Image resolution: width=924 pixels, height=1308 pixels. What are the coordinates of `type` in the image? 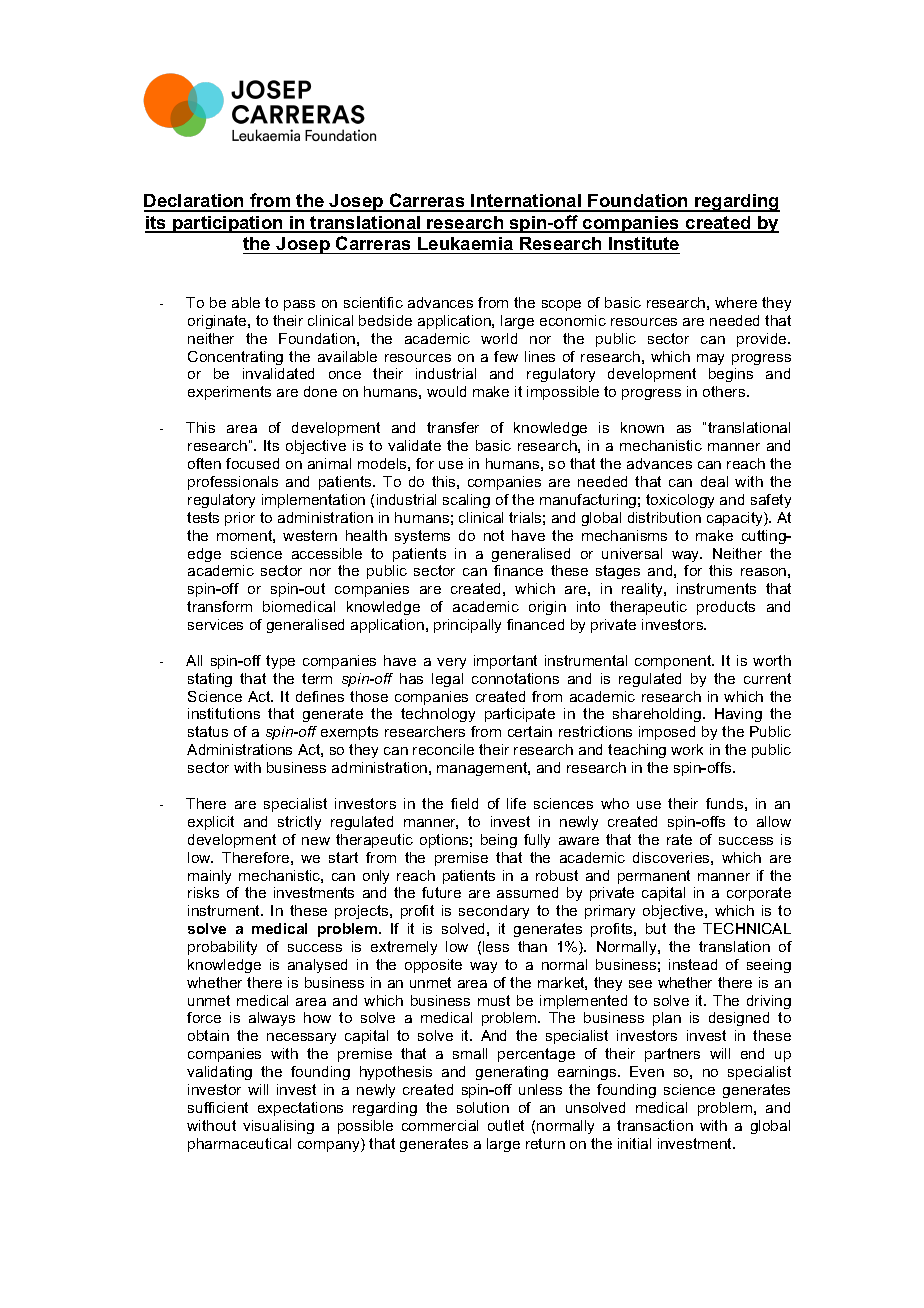 It's located at (280, 662).
